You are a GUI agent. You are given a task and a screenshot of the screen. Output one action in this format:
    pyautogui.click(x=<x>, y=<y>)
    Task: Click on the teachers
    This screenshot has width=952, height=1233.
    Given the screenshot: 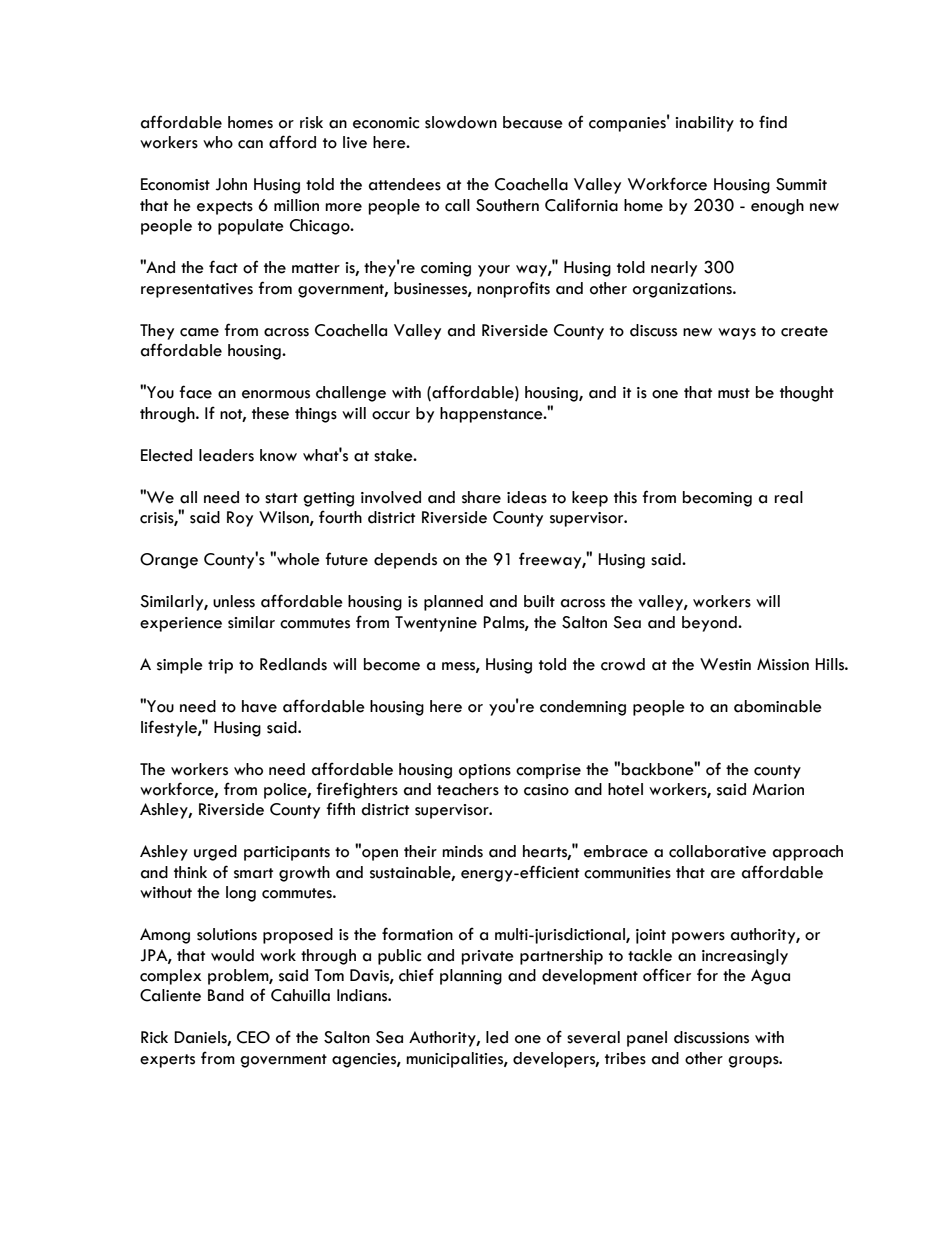 What is the action you would take?
    pyautogui.click(x=468, y=789)
